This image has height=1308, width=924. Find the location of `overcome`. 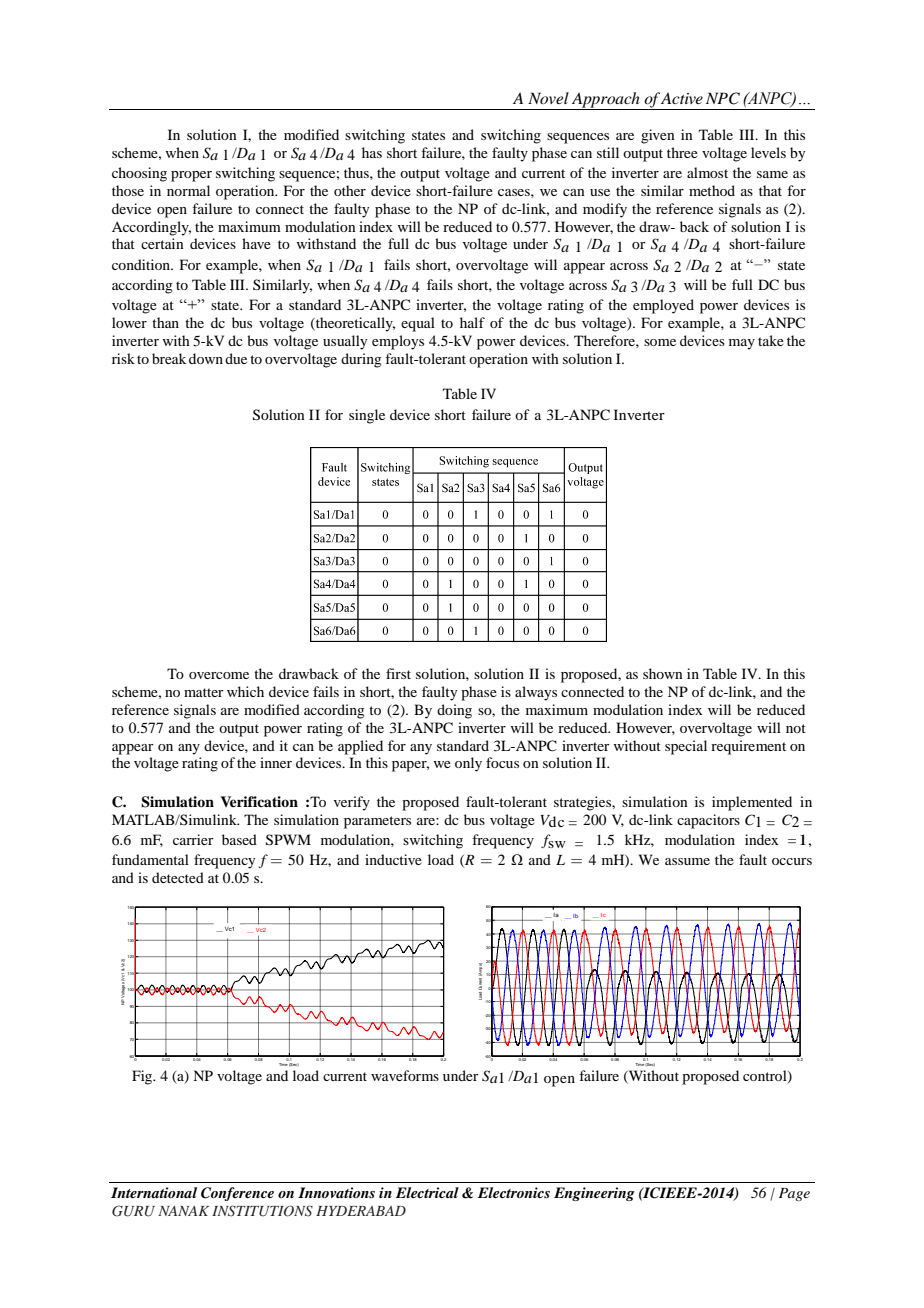

overcome is located at coordinates (219, 675).
